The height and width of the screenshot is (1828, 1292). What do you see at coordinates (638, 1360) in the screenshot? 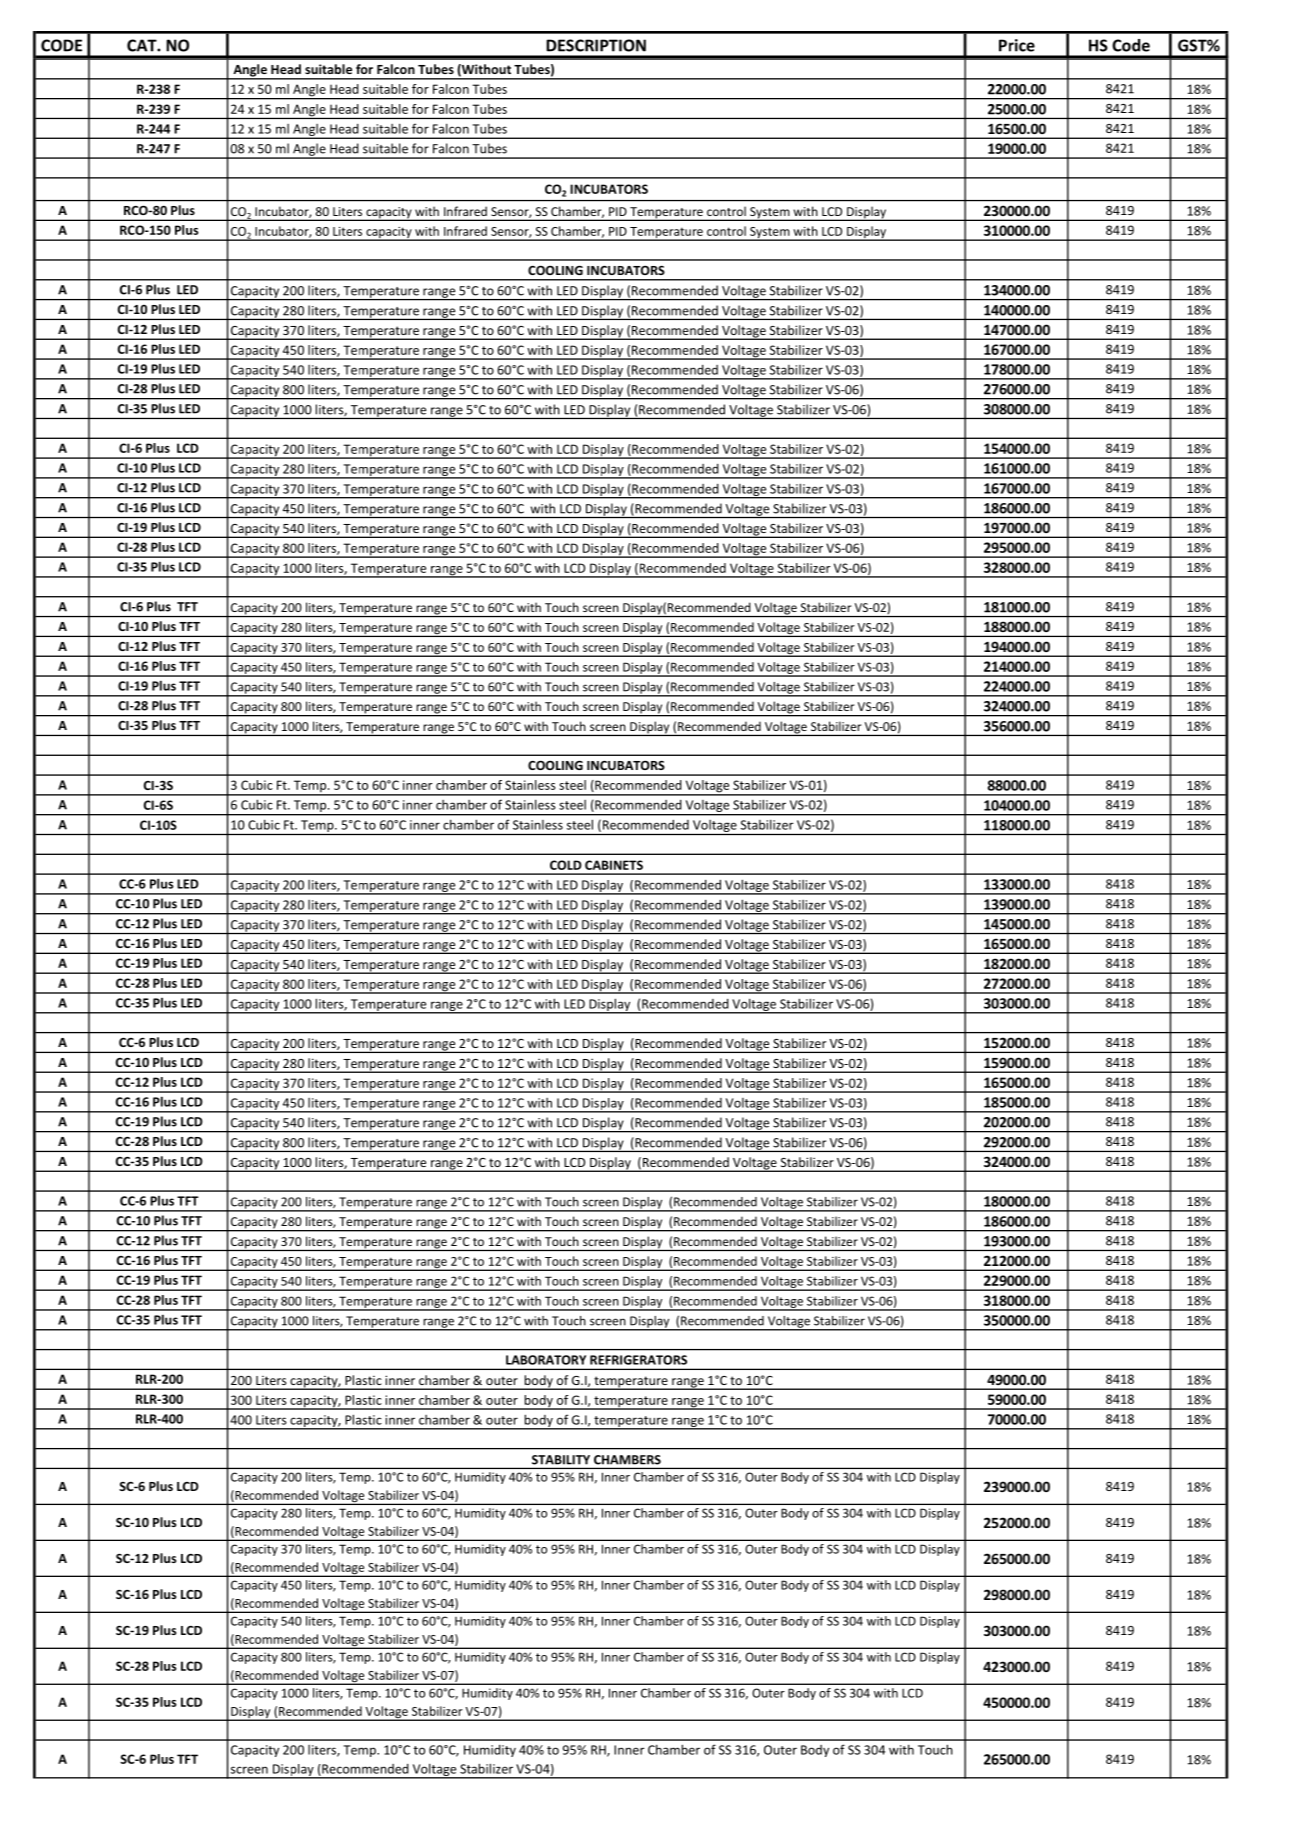
I see `REFRIGERATORS` at bounding box center [638, 1360].
